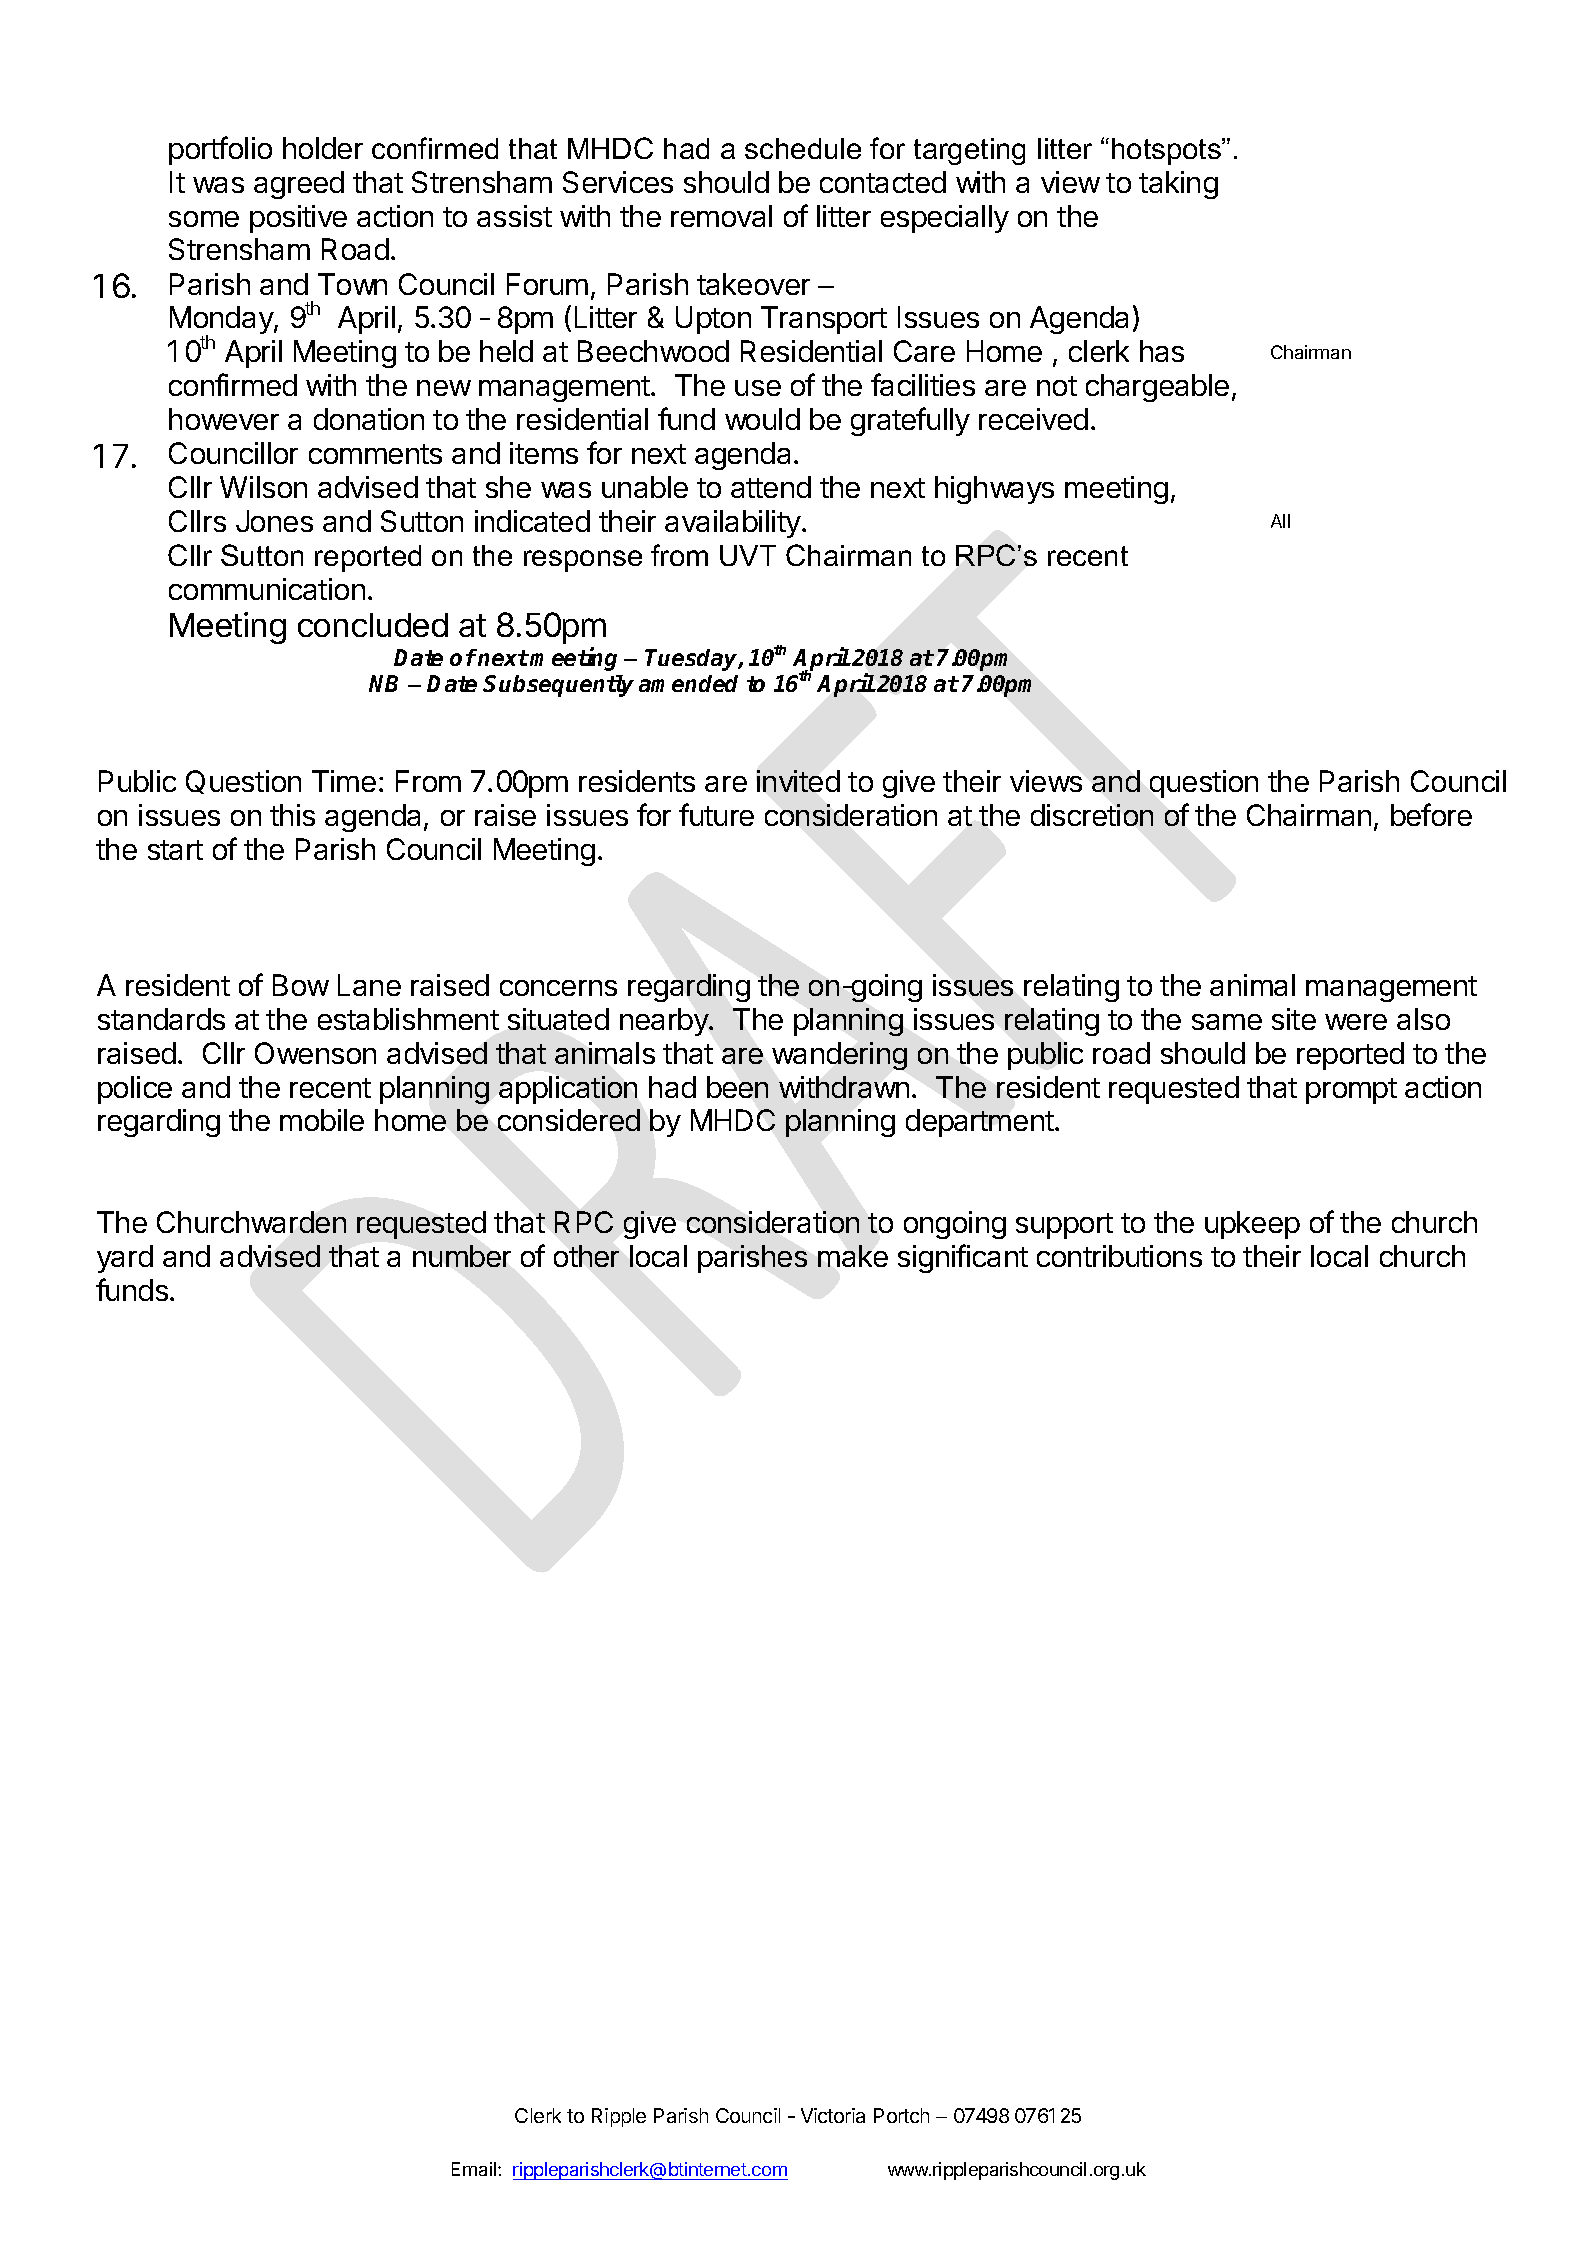 This image has width=1596, height=2257. What do you see at coordinates (1178, 185) in the image?
I see `taking` at bounding box center [1178, 185].
